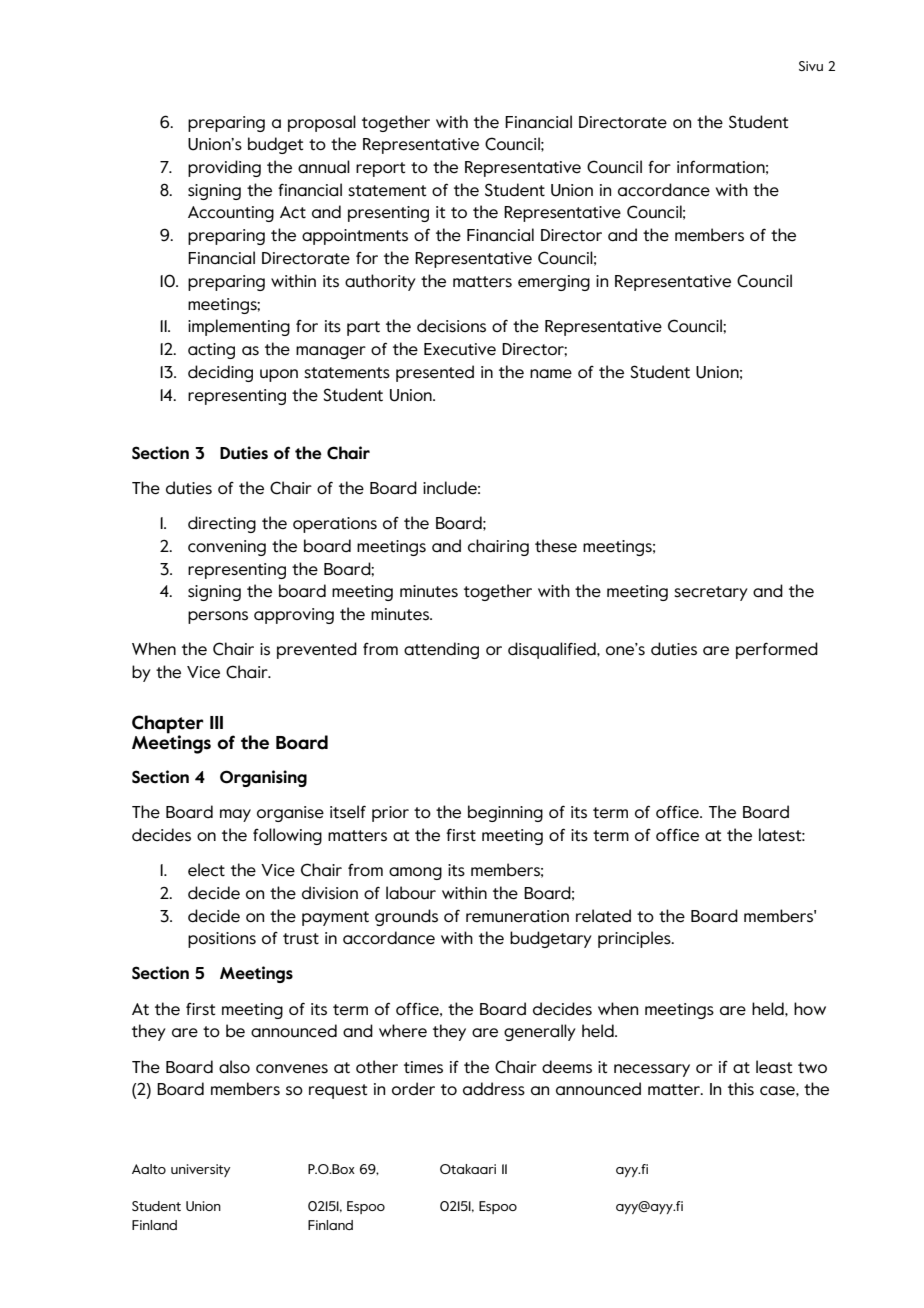 The height and width of the screenshot is (1308, 924). I want to click on report, so click(380, 169).
